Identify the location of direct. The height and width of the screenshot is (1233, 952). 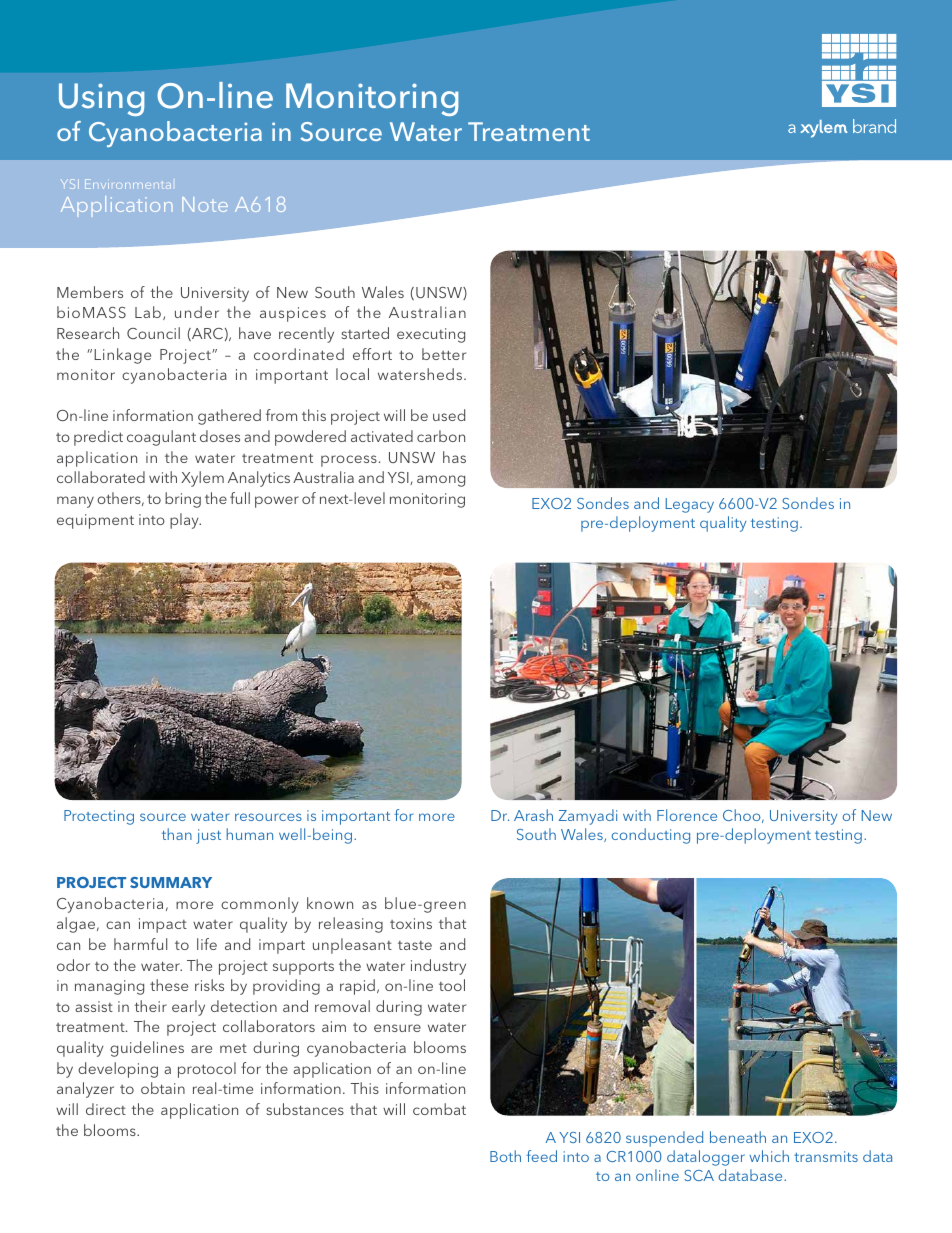
(106, 1109).
